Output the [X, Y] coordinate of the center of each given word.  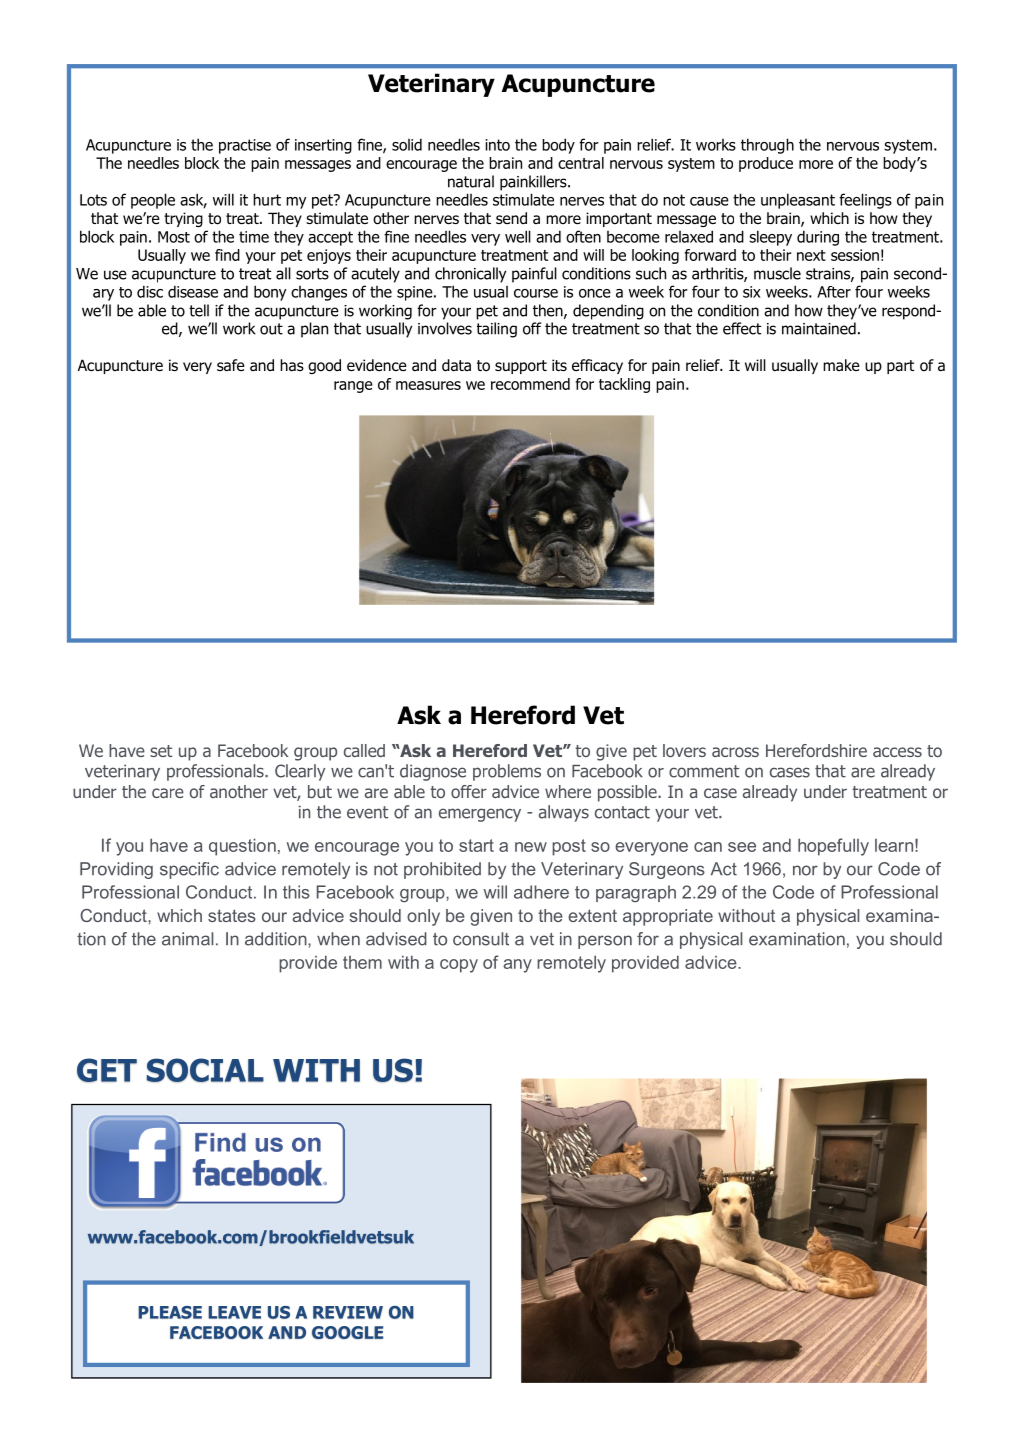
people [153, 201]
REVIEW [348, 1312]
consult [481, 939]
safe [231, 365]
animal [187, 939]
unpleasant [798, 201]
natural [471, 181]
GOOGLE [347, 1332]
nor [805, 870]
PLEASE [170, 1312]
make [841, 365]
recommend [530, 384]
